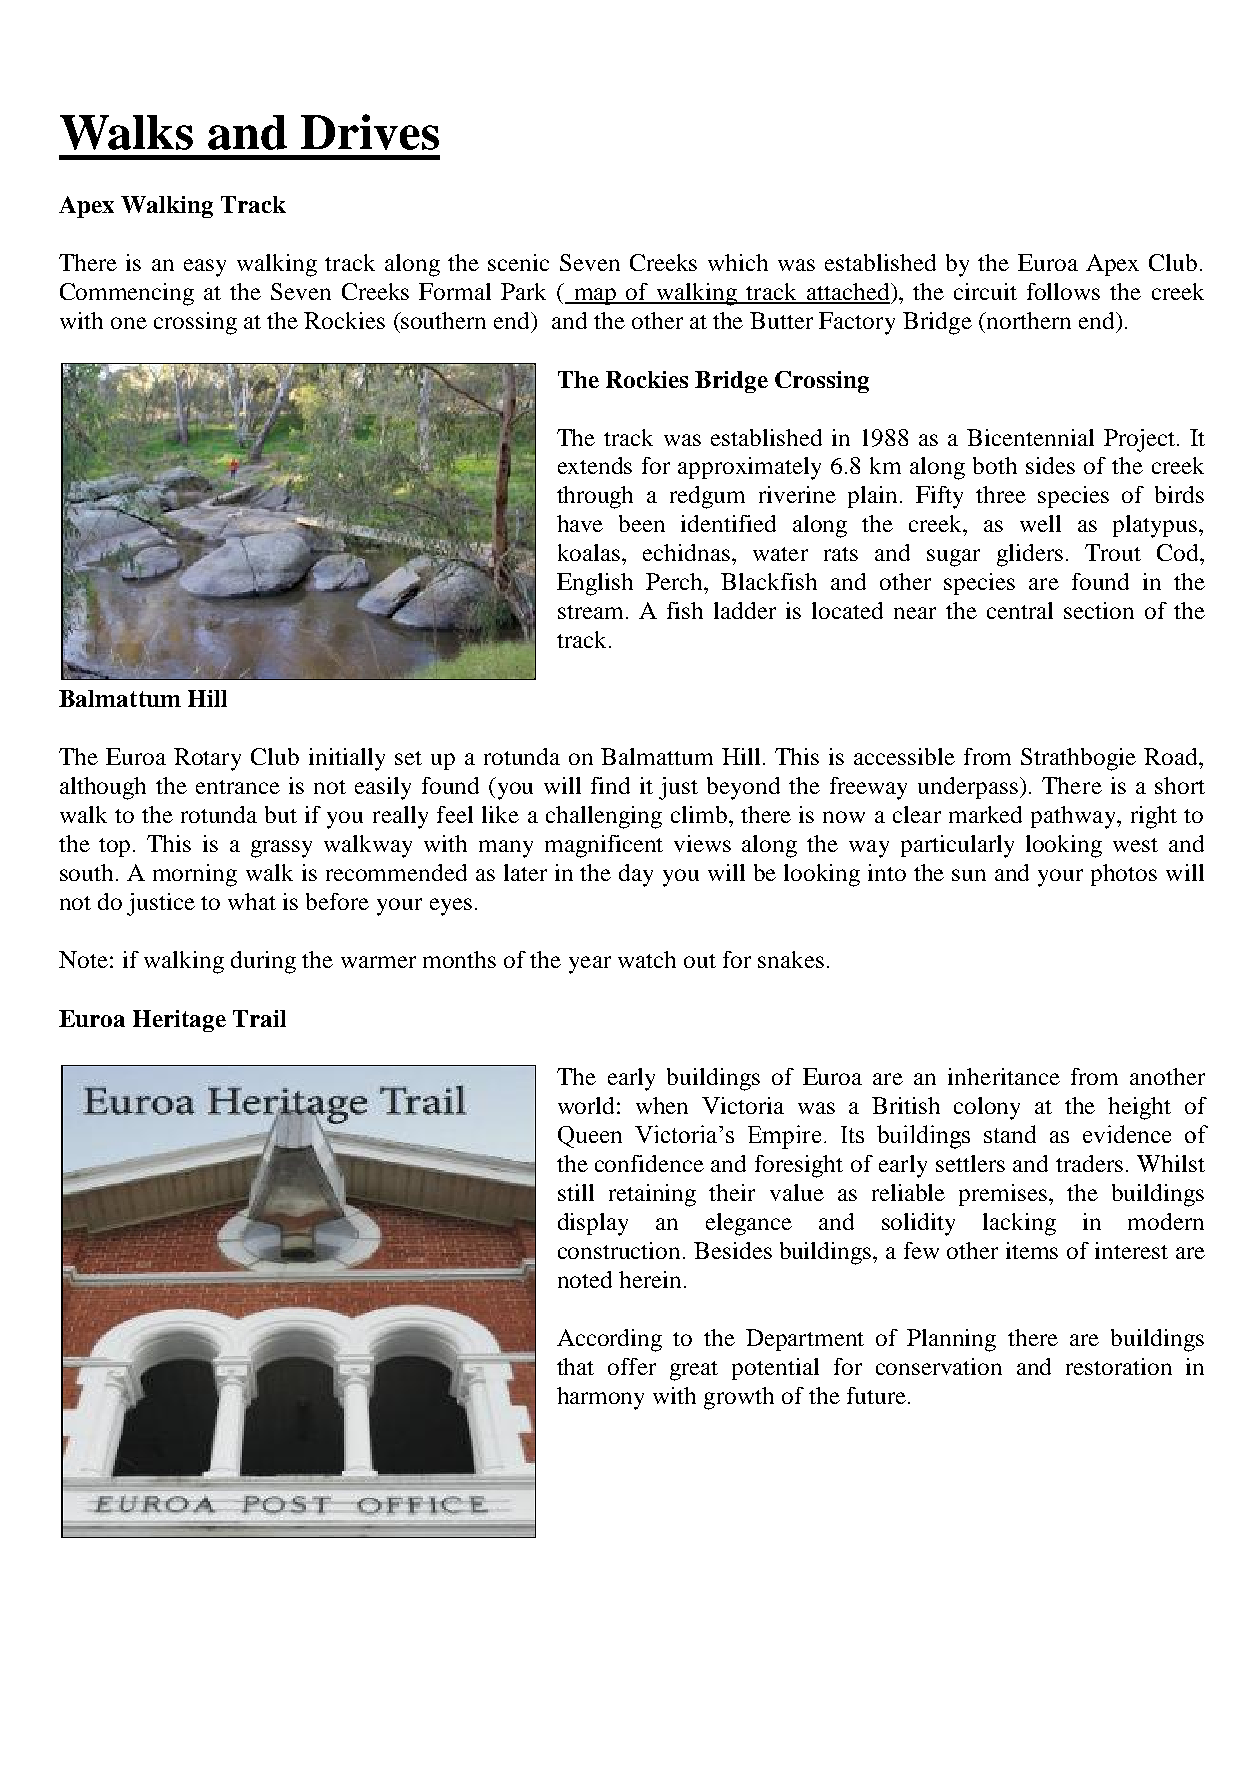 The height and width of the image is (1768, 1250). What do you see at coordinates (370, 132) in the image?
I see `Drives` at bounding box center [370, 132].
